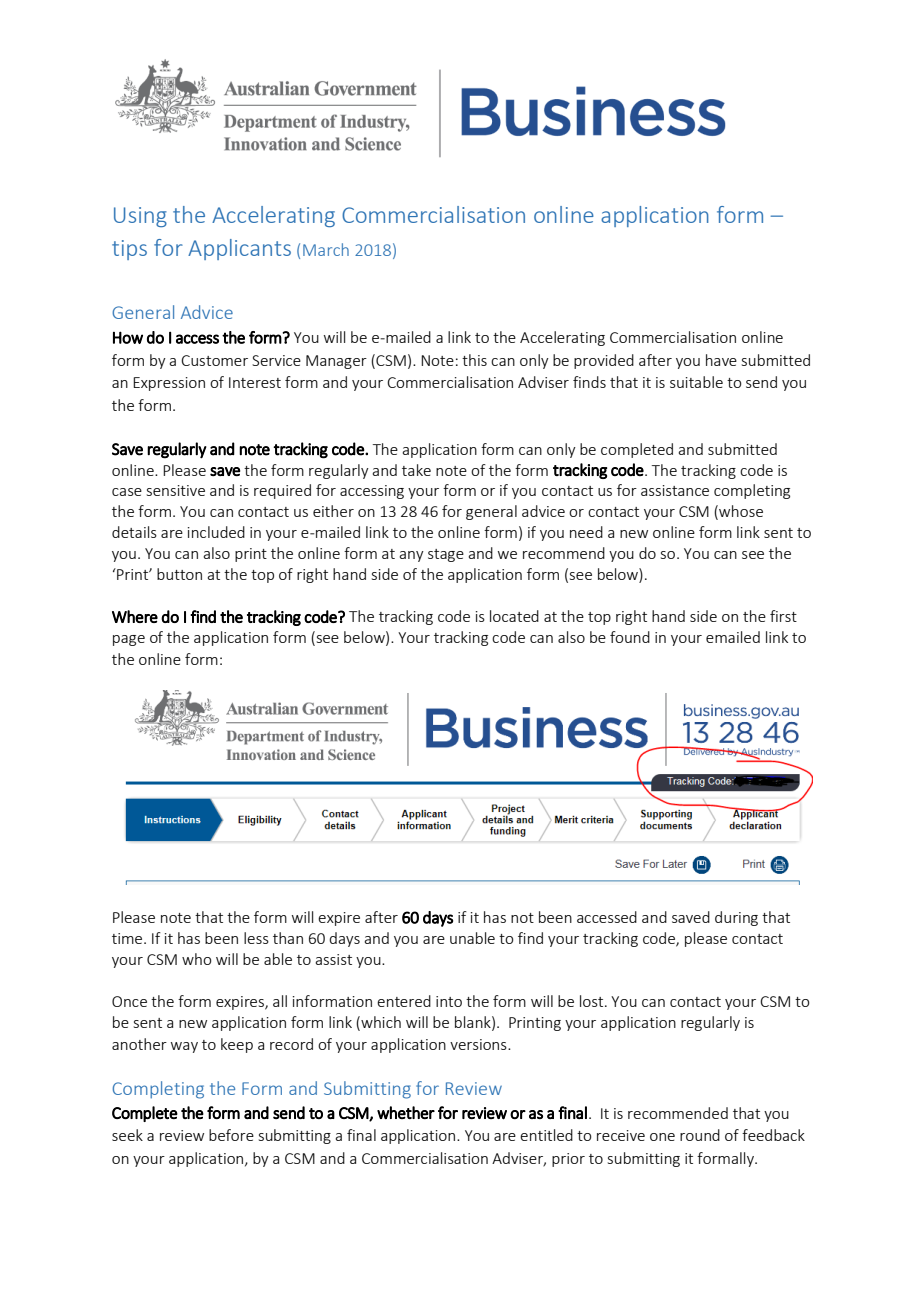 The width and height of the screenshot is (924, 1308). Describe the element at coordinates (326, 249) in the screenshot. I see `March` at that location.
